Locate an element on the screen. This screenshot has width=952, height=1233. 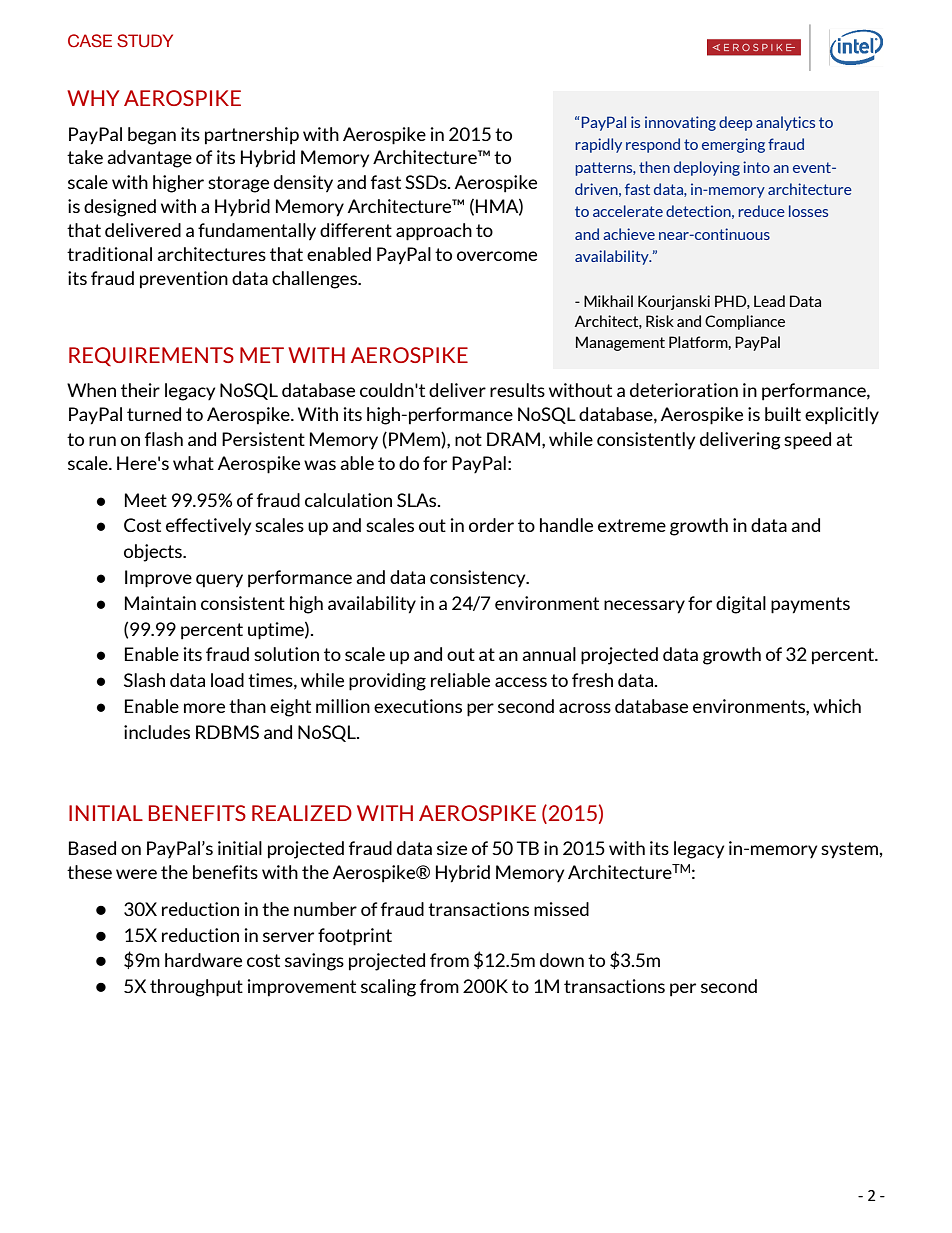
includes is located at coordinates (157, 732).
